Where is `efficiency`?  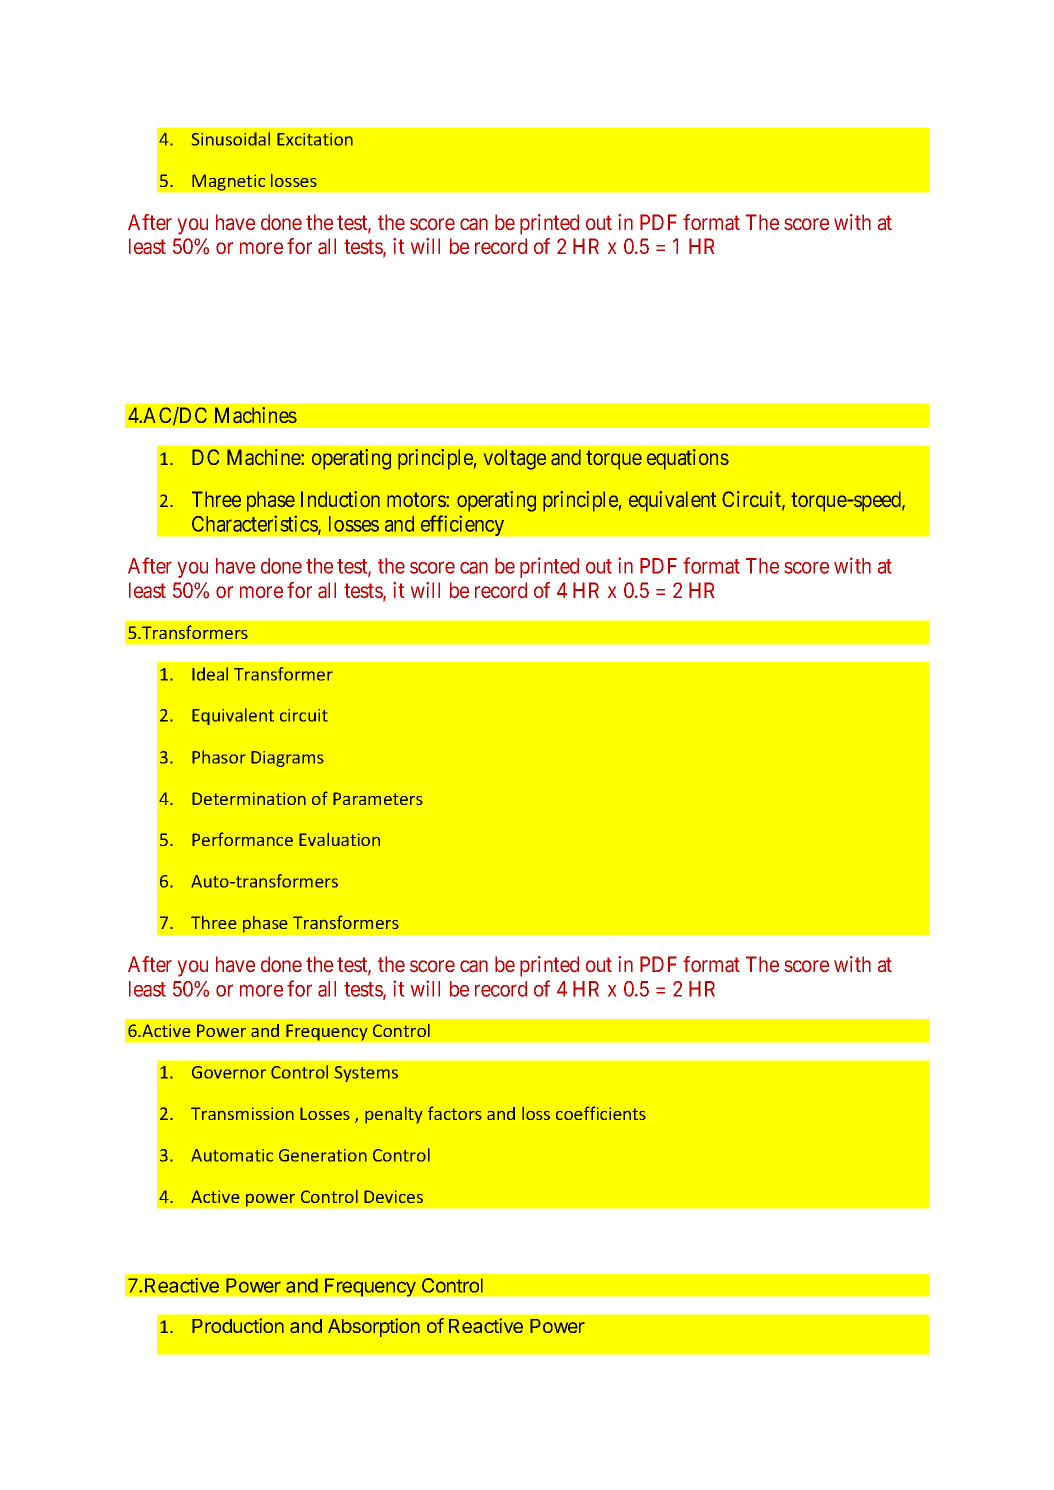 efficiency is located at coordinates (462, 525).
